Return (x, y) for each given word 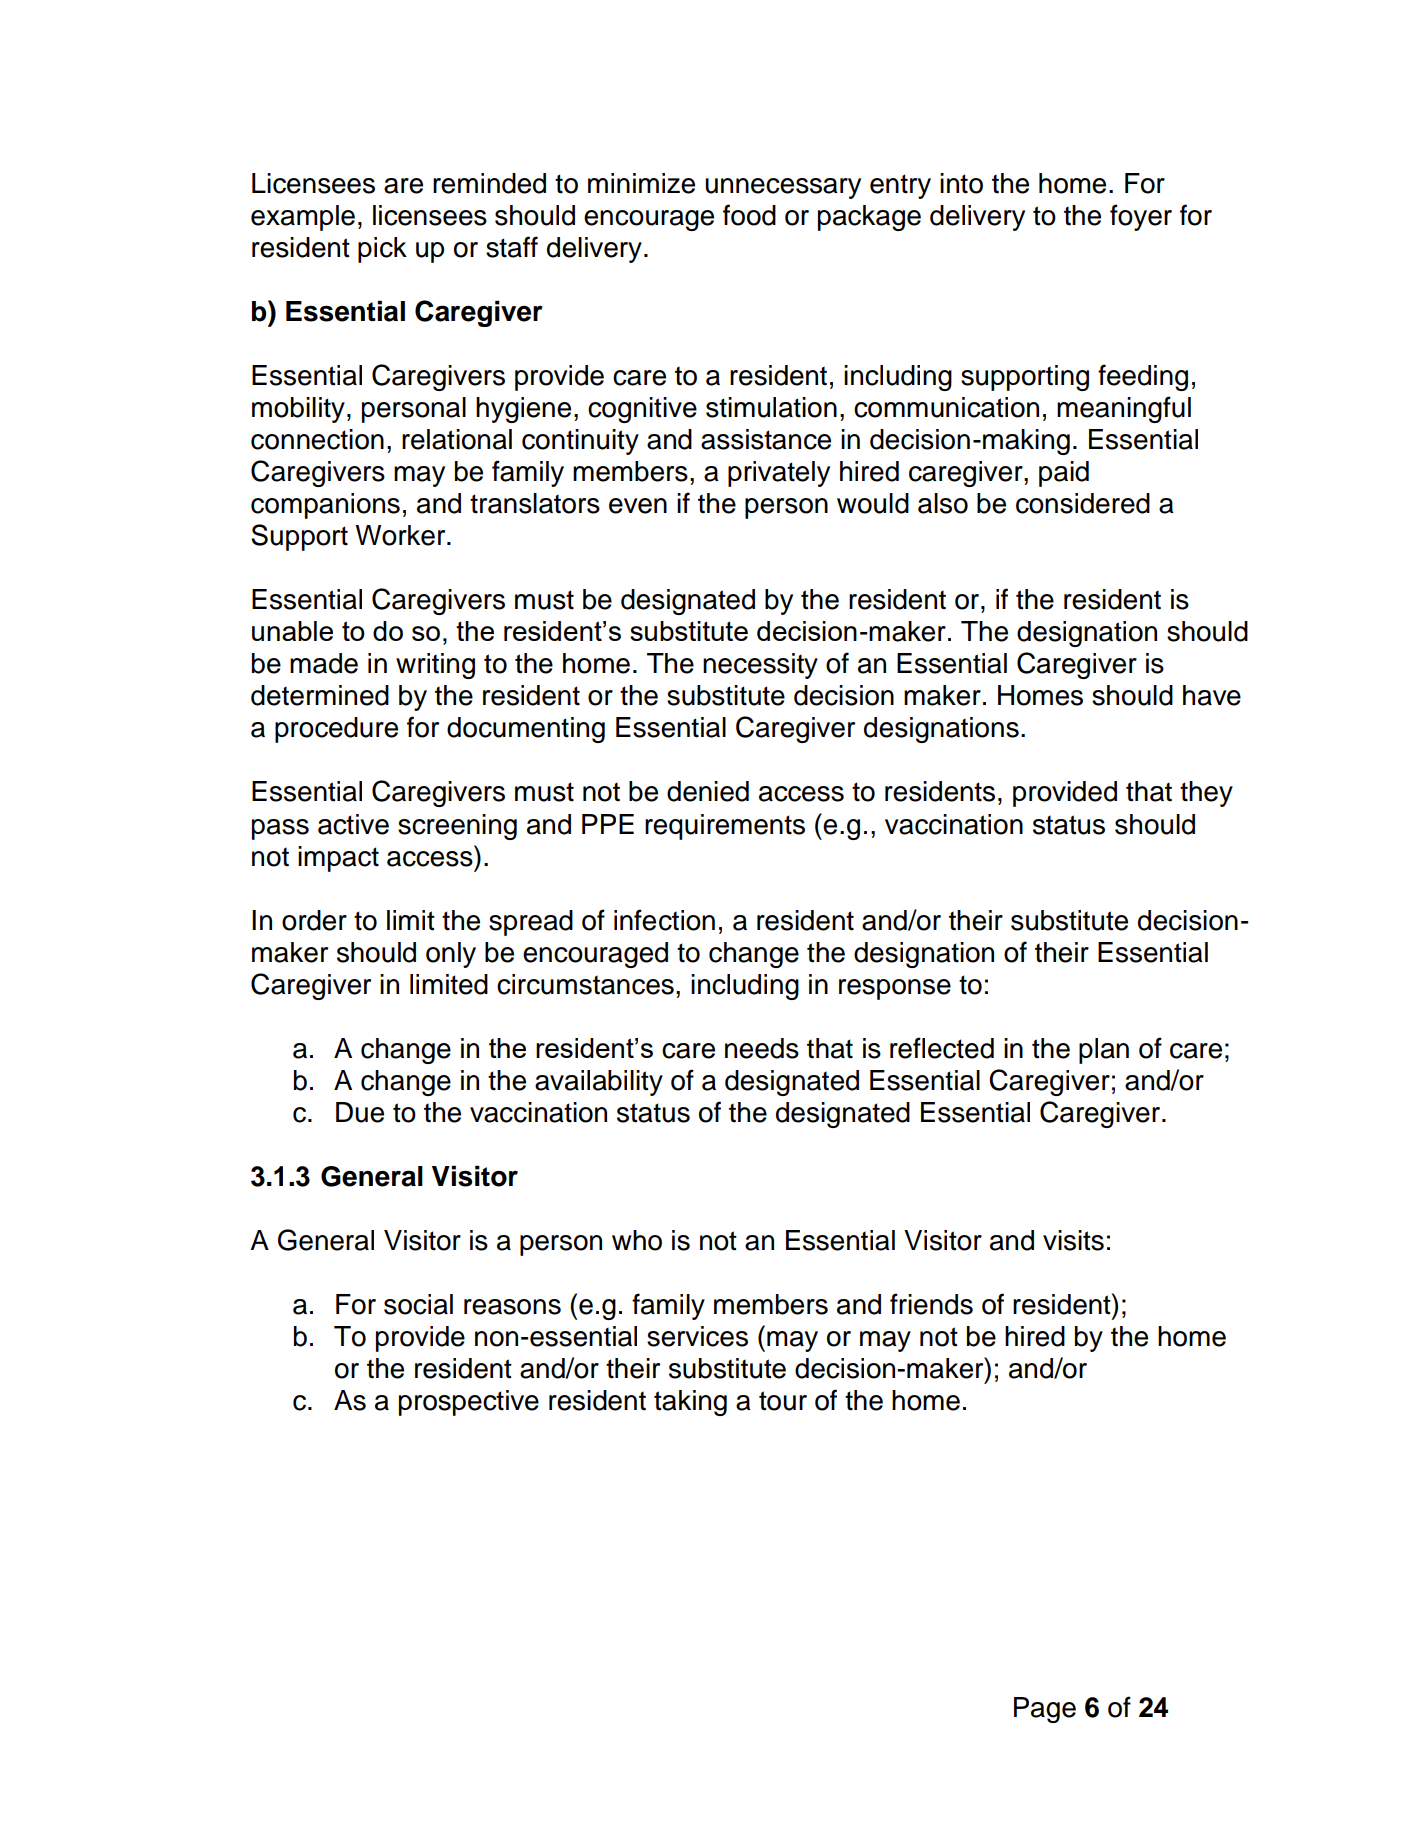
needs (762, 1048)
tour (783, 1401)
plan (1104, 1051)
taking (690, 1403)
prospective (469, 1403)
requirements (725, 827)
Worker (401, 535)
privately (779, 474)
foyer (1141, 217)
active (353, 824)
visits (1073, 1240)
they (1206, 794)
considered (1083, 503)
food (749, 215)
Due (360, 1112)
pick (382, 250)
